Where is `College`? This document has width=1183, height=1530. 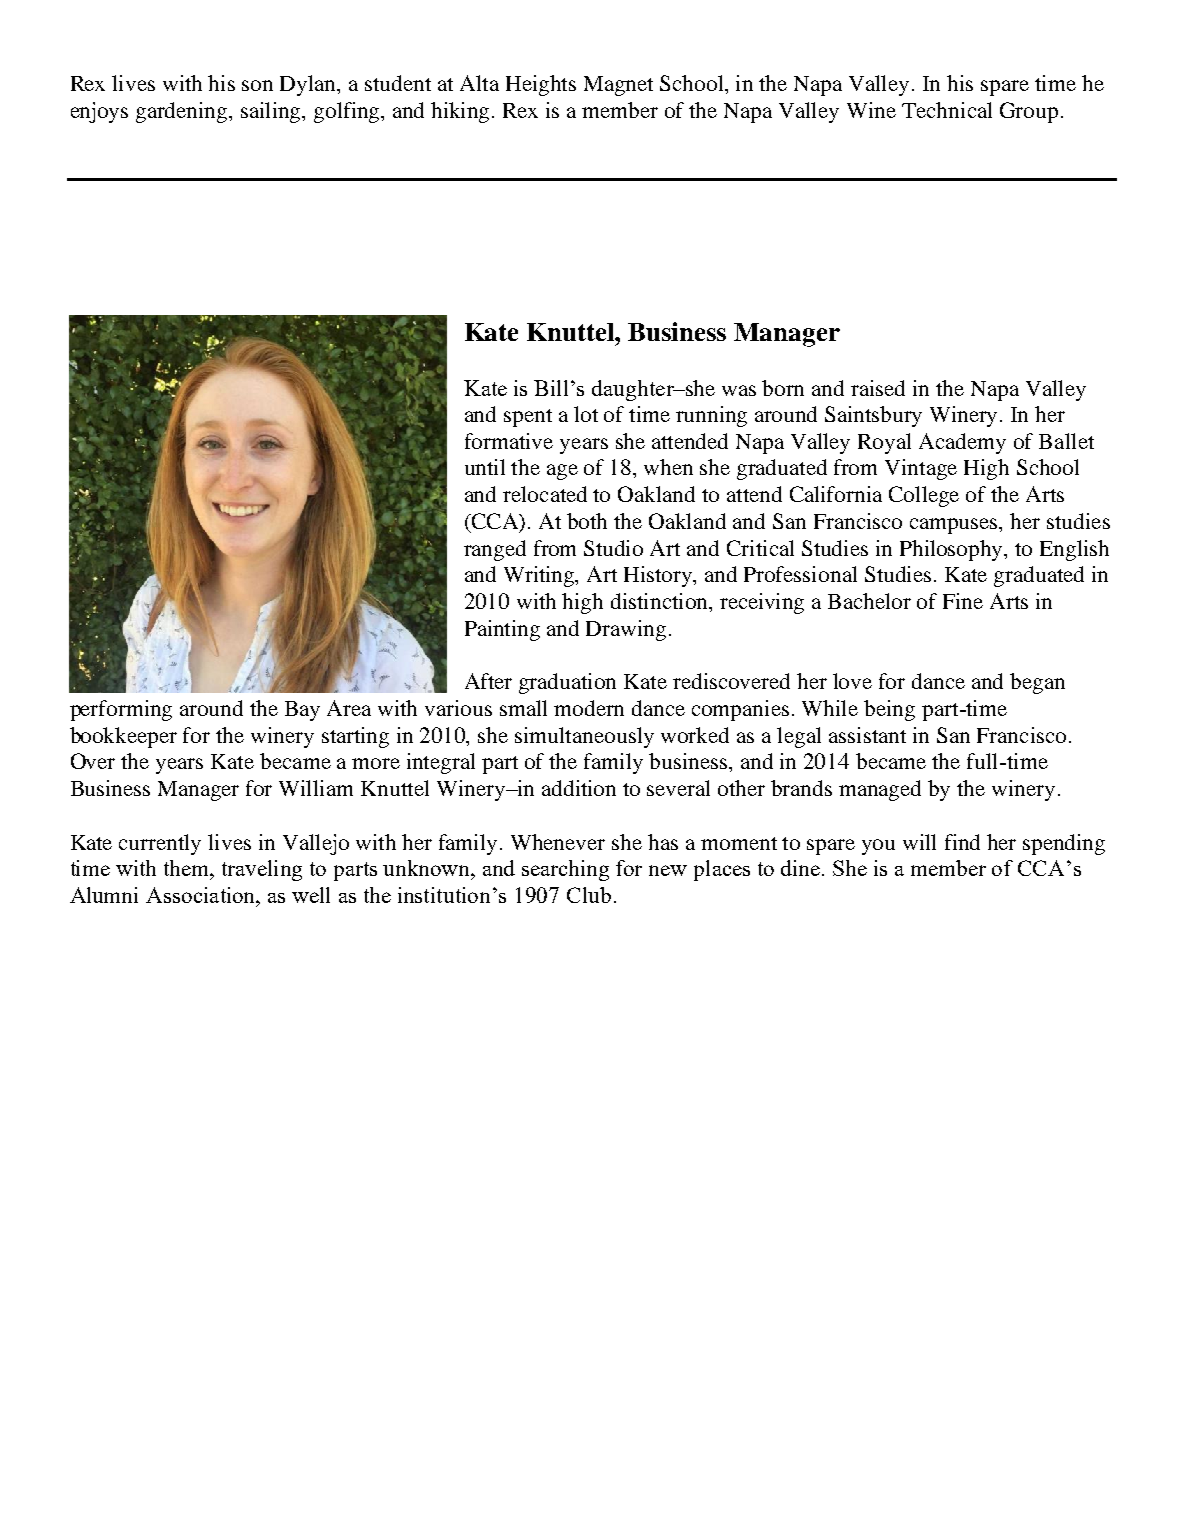 College is located at coordinates (924, 496).
